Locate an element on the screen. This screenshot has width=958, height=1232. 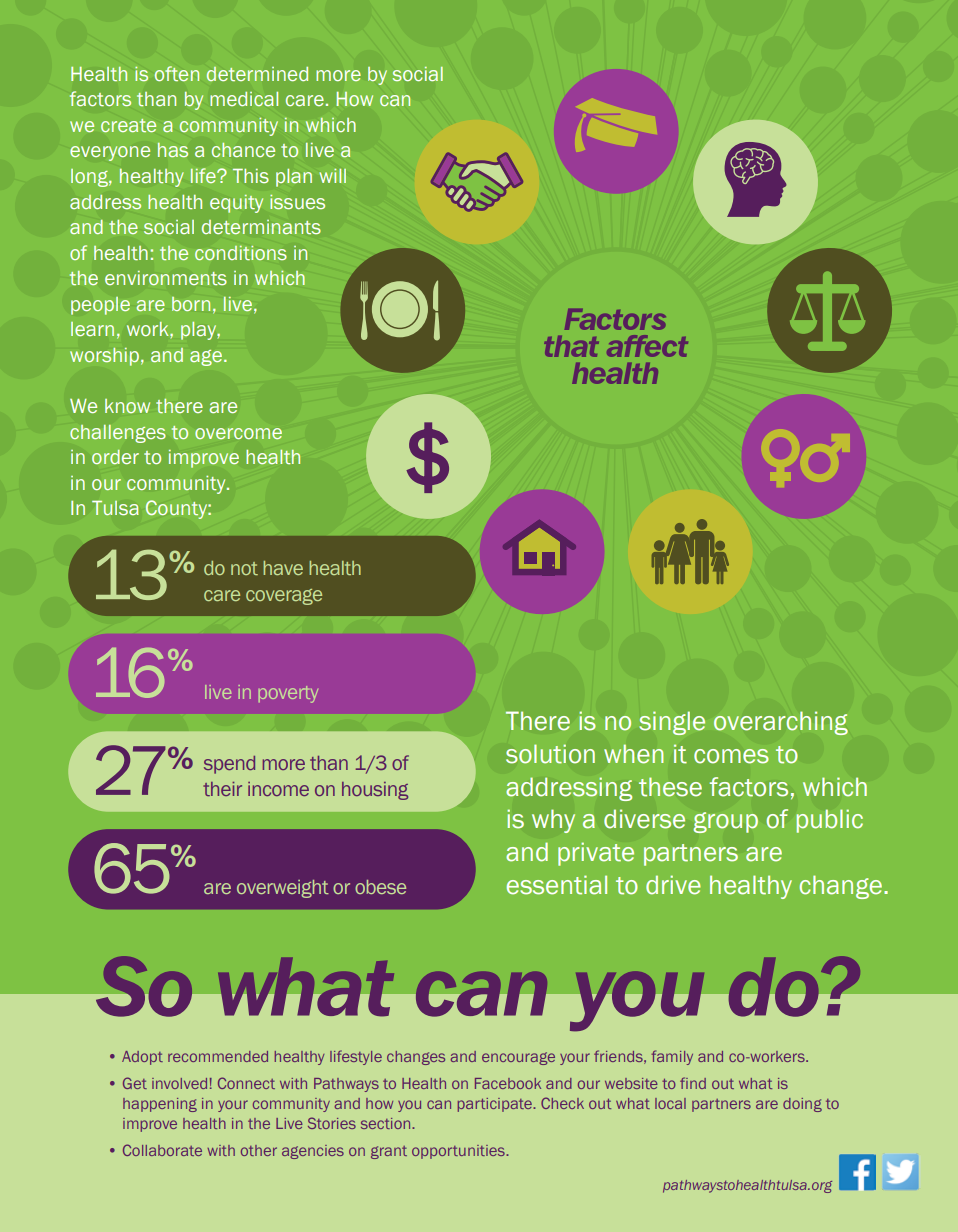
overarching is located at coordinates (781, 723).
